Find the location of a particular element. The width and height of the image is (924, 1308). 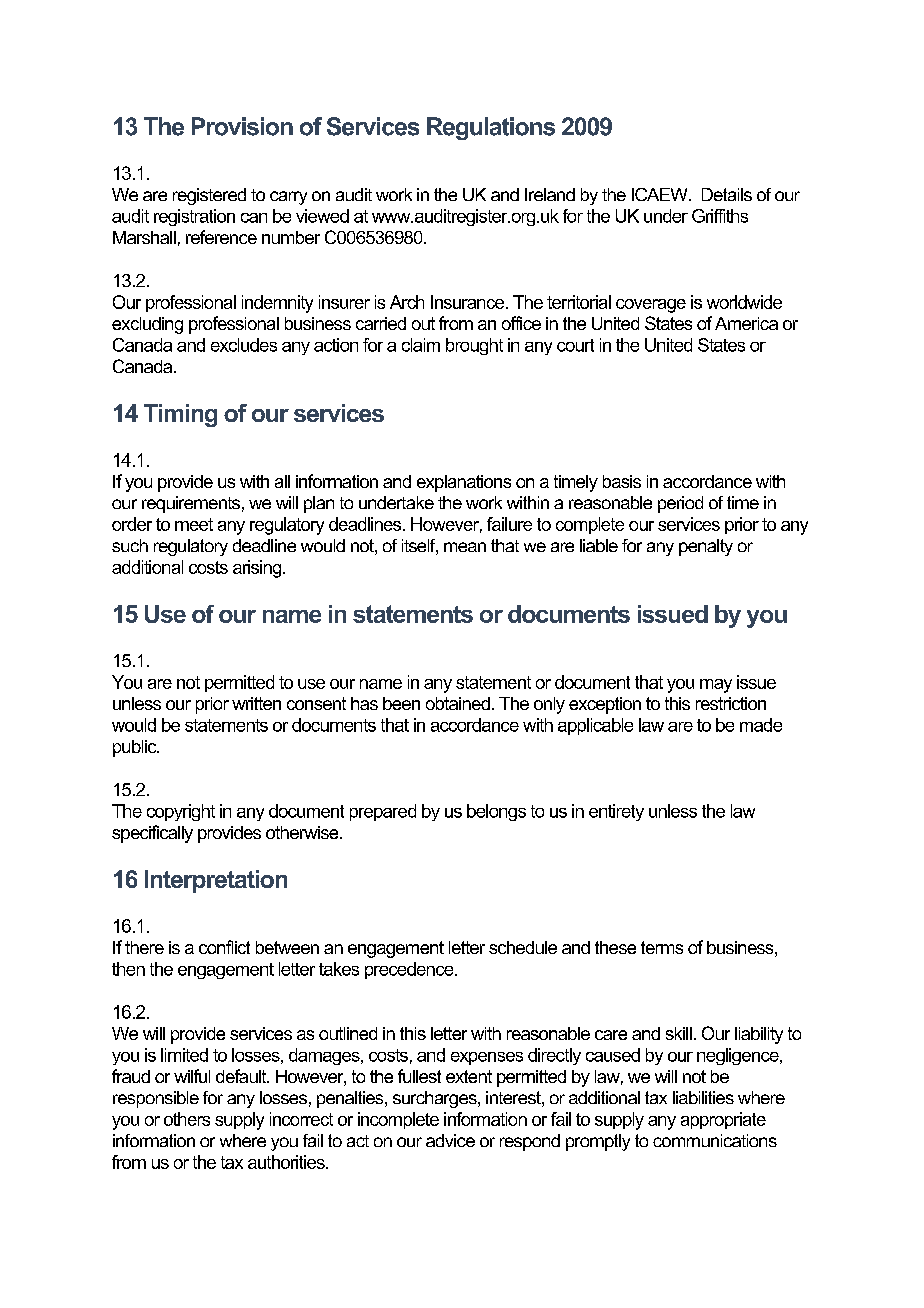

excludes is located at coordinates (244, 345).
